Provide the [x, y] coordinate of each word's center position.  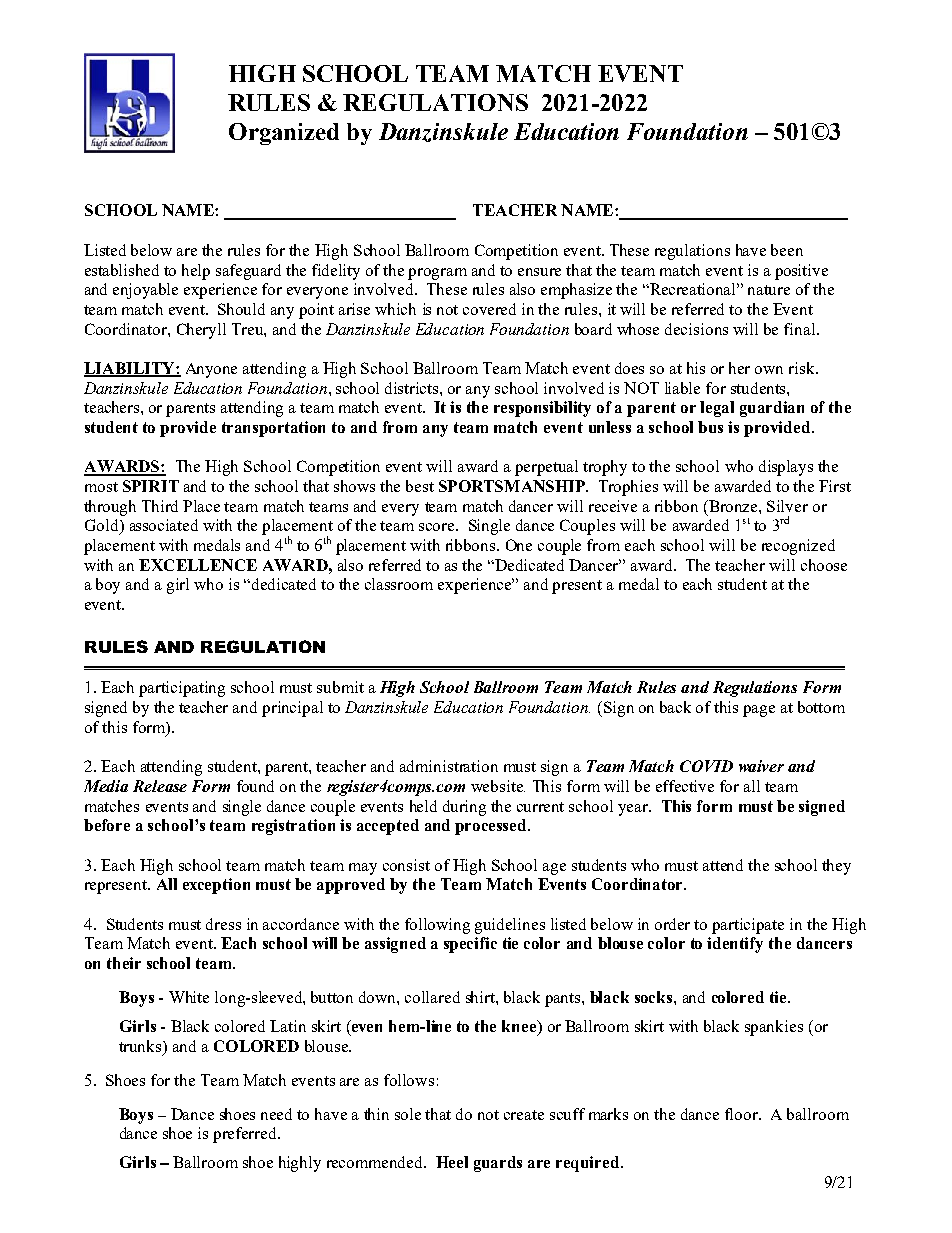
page [759, 711]
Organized [284, 134]
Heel [452, 1162]
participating [182, 689]
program [437, 274]
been [787, 250]
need [276, 1114]
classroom [399, 584]
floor [742, 1114]
